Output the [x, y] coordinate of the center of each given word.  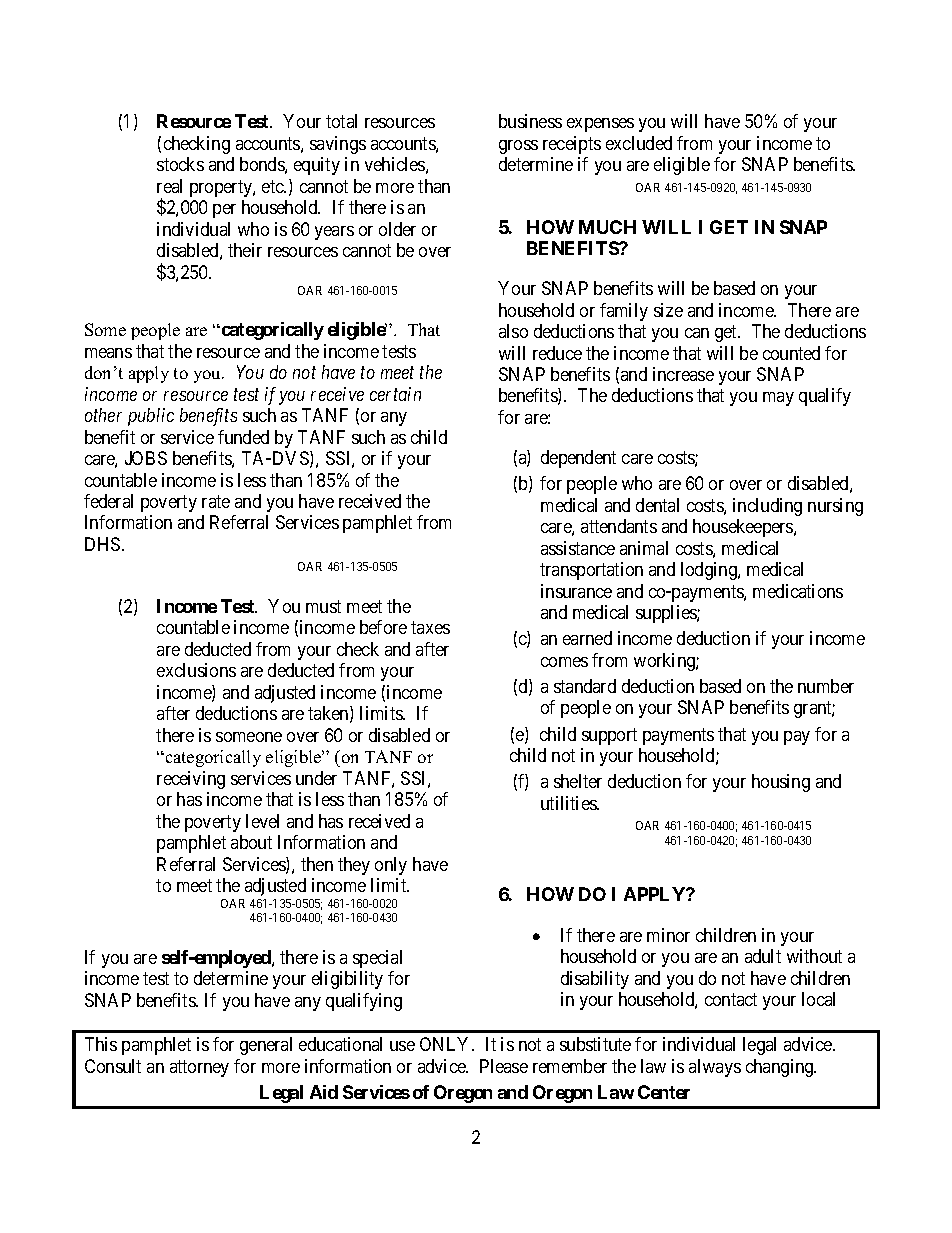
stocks [180, 164]
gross [518, 147]
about [251, 842]
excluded [639, 143]
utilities [569, 803]
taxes [430, 628]
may [778, 399]
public [151, 417]
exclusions [196, 670]
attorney [199, 1068]
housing [781, 783]
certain [395, 394]
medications [798, 591]
